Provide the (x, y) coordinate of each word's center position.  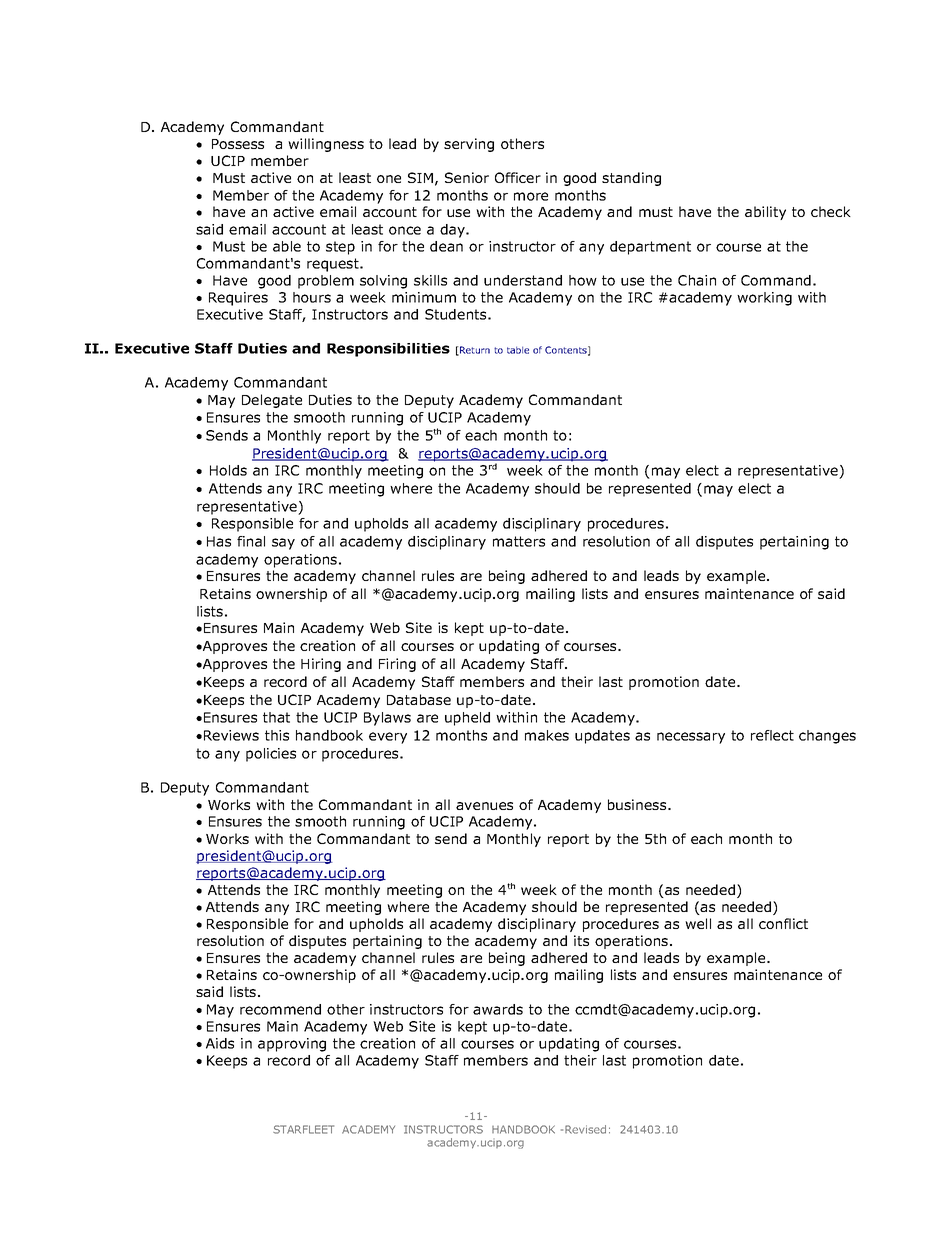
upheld (467, 719)
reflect (772, 735)
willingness (326, 145)
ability (765, 213)
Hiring (321, 665)
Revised (585, 1129)
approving (292, 1045)
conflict (783, 923)
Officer (518, 177)
